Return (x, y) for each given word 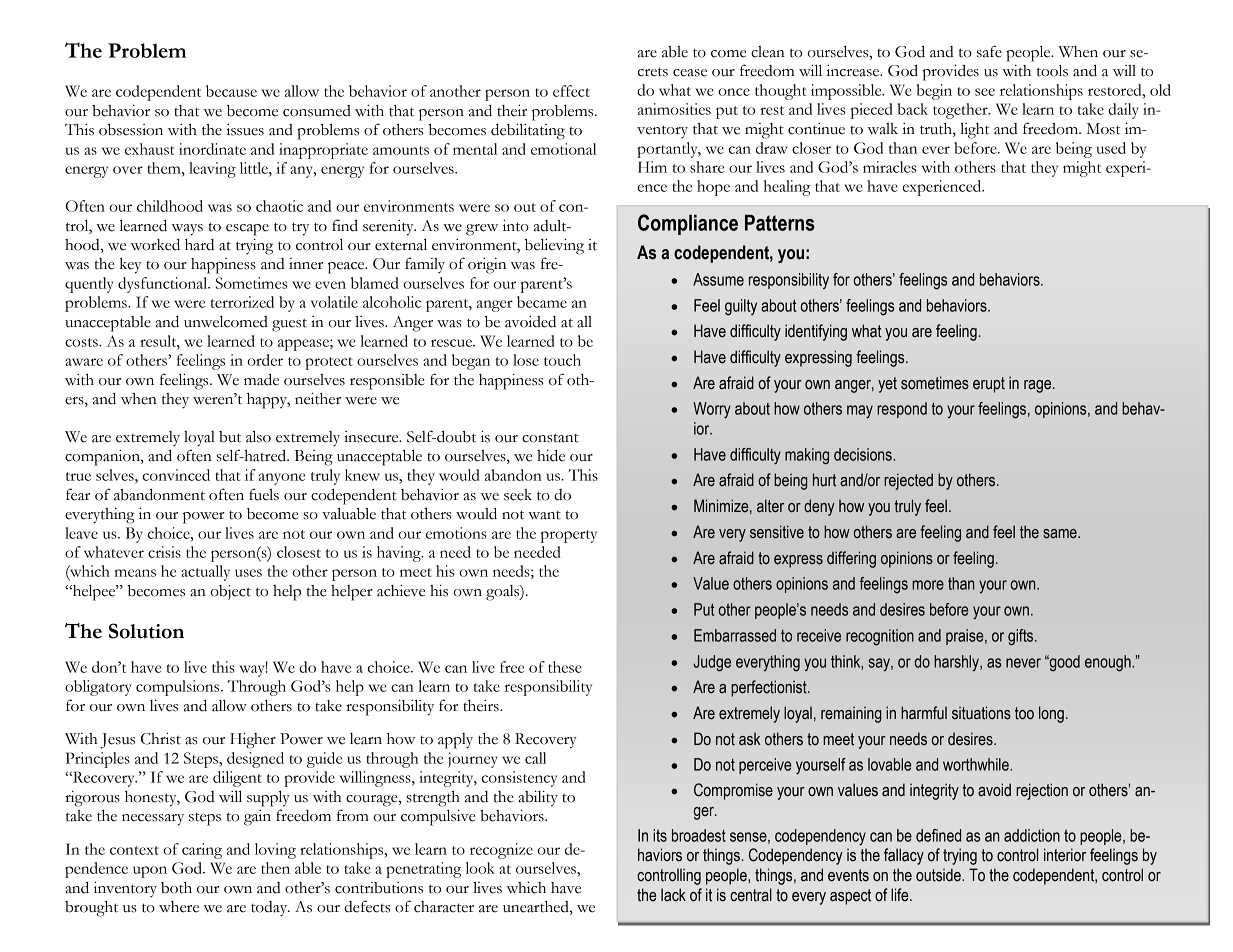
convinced (176, 475)
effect (571, 91)
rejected (908, 481)
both (176, 888)
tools (1052, 70)
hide (551, 455)
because (231, 91)
